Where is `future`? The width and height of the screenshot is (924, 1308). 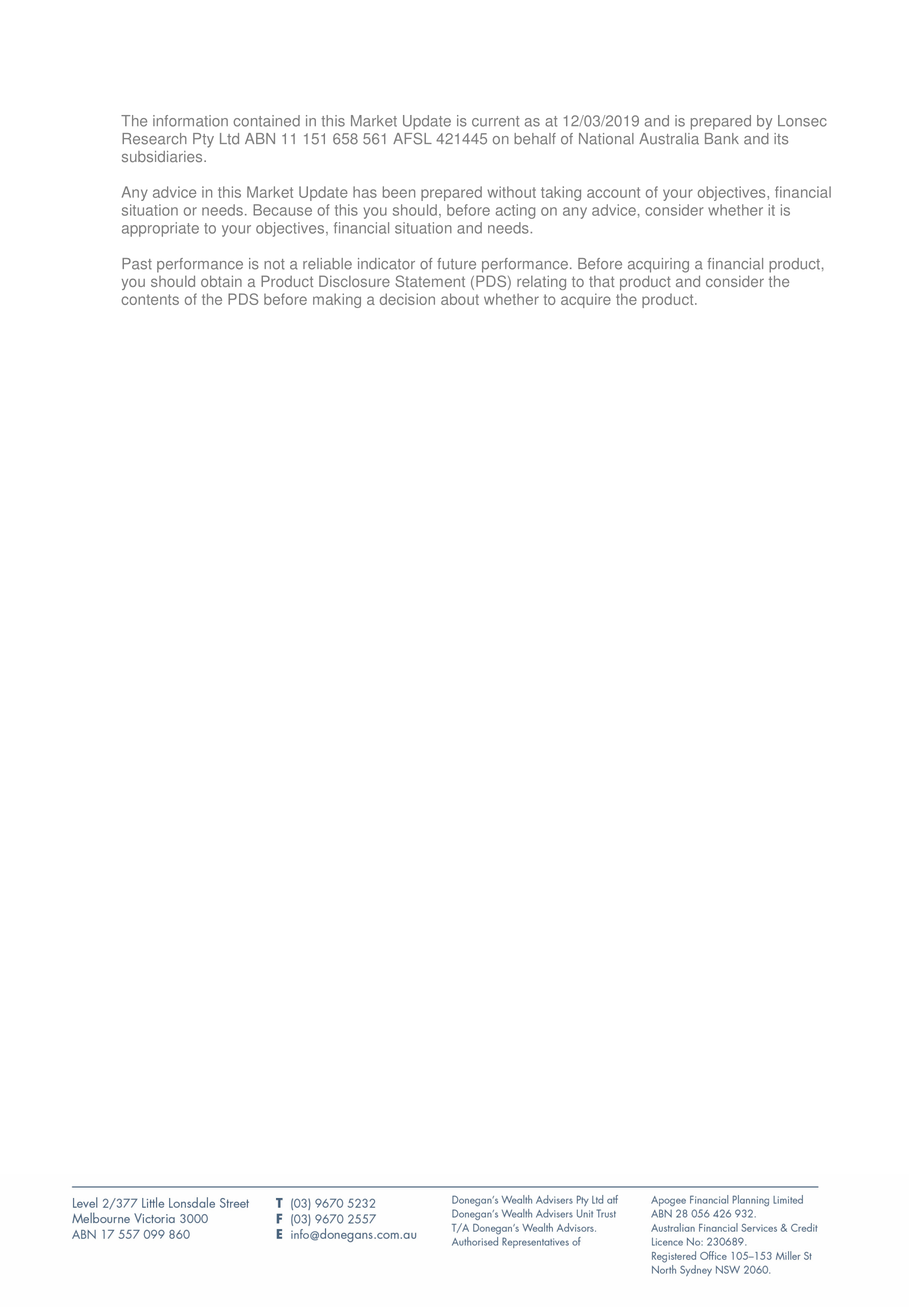 future is located at coordinates (456, 264).
